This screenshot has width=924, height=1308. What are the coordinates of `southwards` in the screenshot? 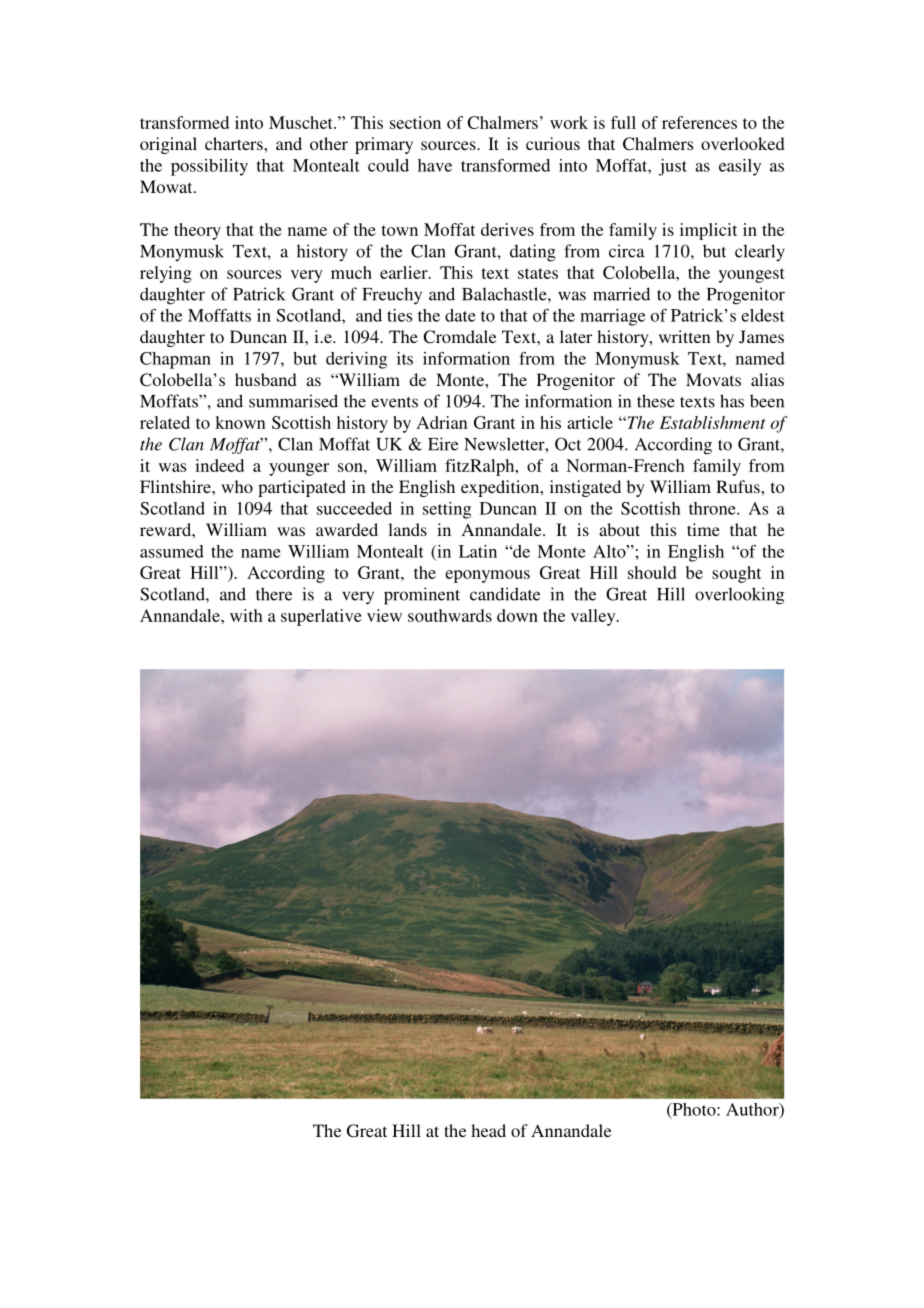 It's located at (450, 615).
